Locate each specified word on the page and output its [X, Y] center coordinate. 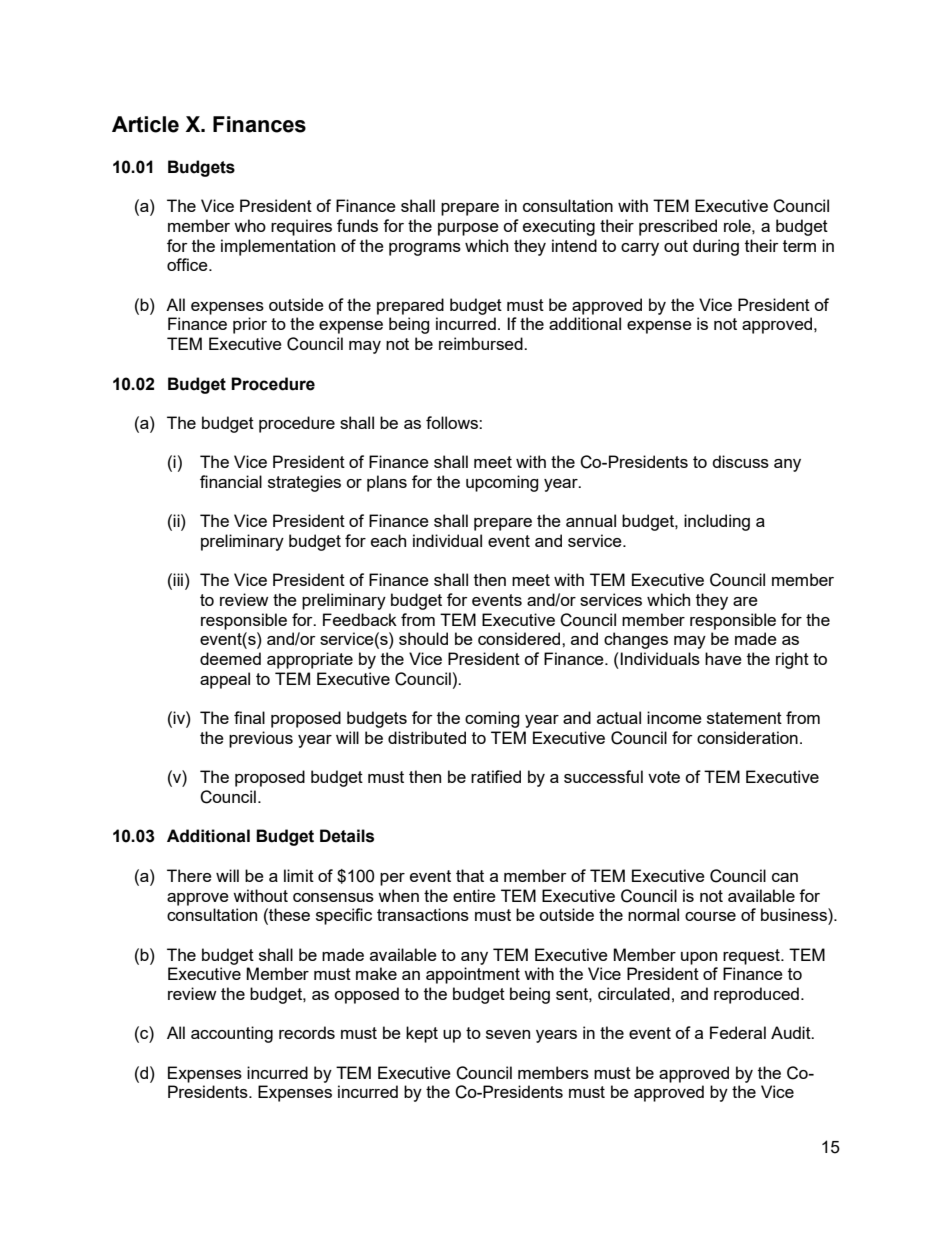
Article [145, 124]
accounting [232, 1034]
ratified [496, 776]
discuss [740, 461]
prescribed [678, 227]
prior [250, 325]
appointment [473, 975]
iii [178, 579]
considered [520, 638]
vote [664, 777]
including [717, 522]
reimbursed [482, 343]
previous [261, 739]
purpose [468, 229]
